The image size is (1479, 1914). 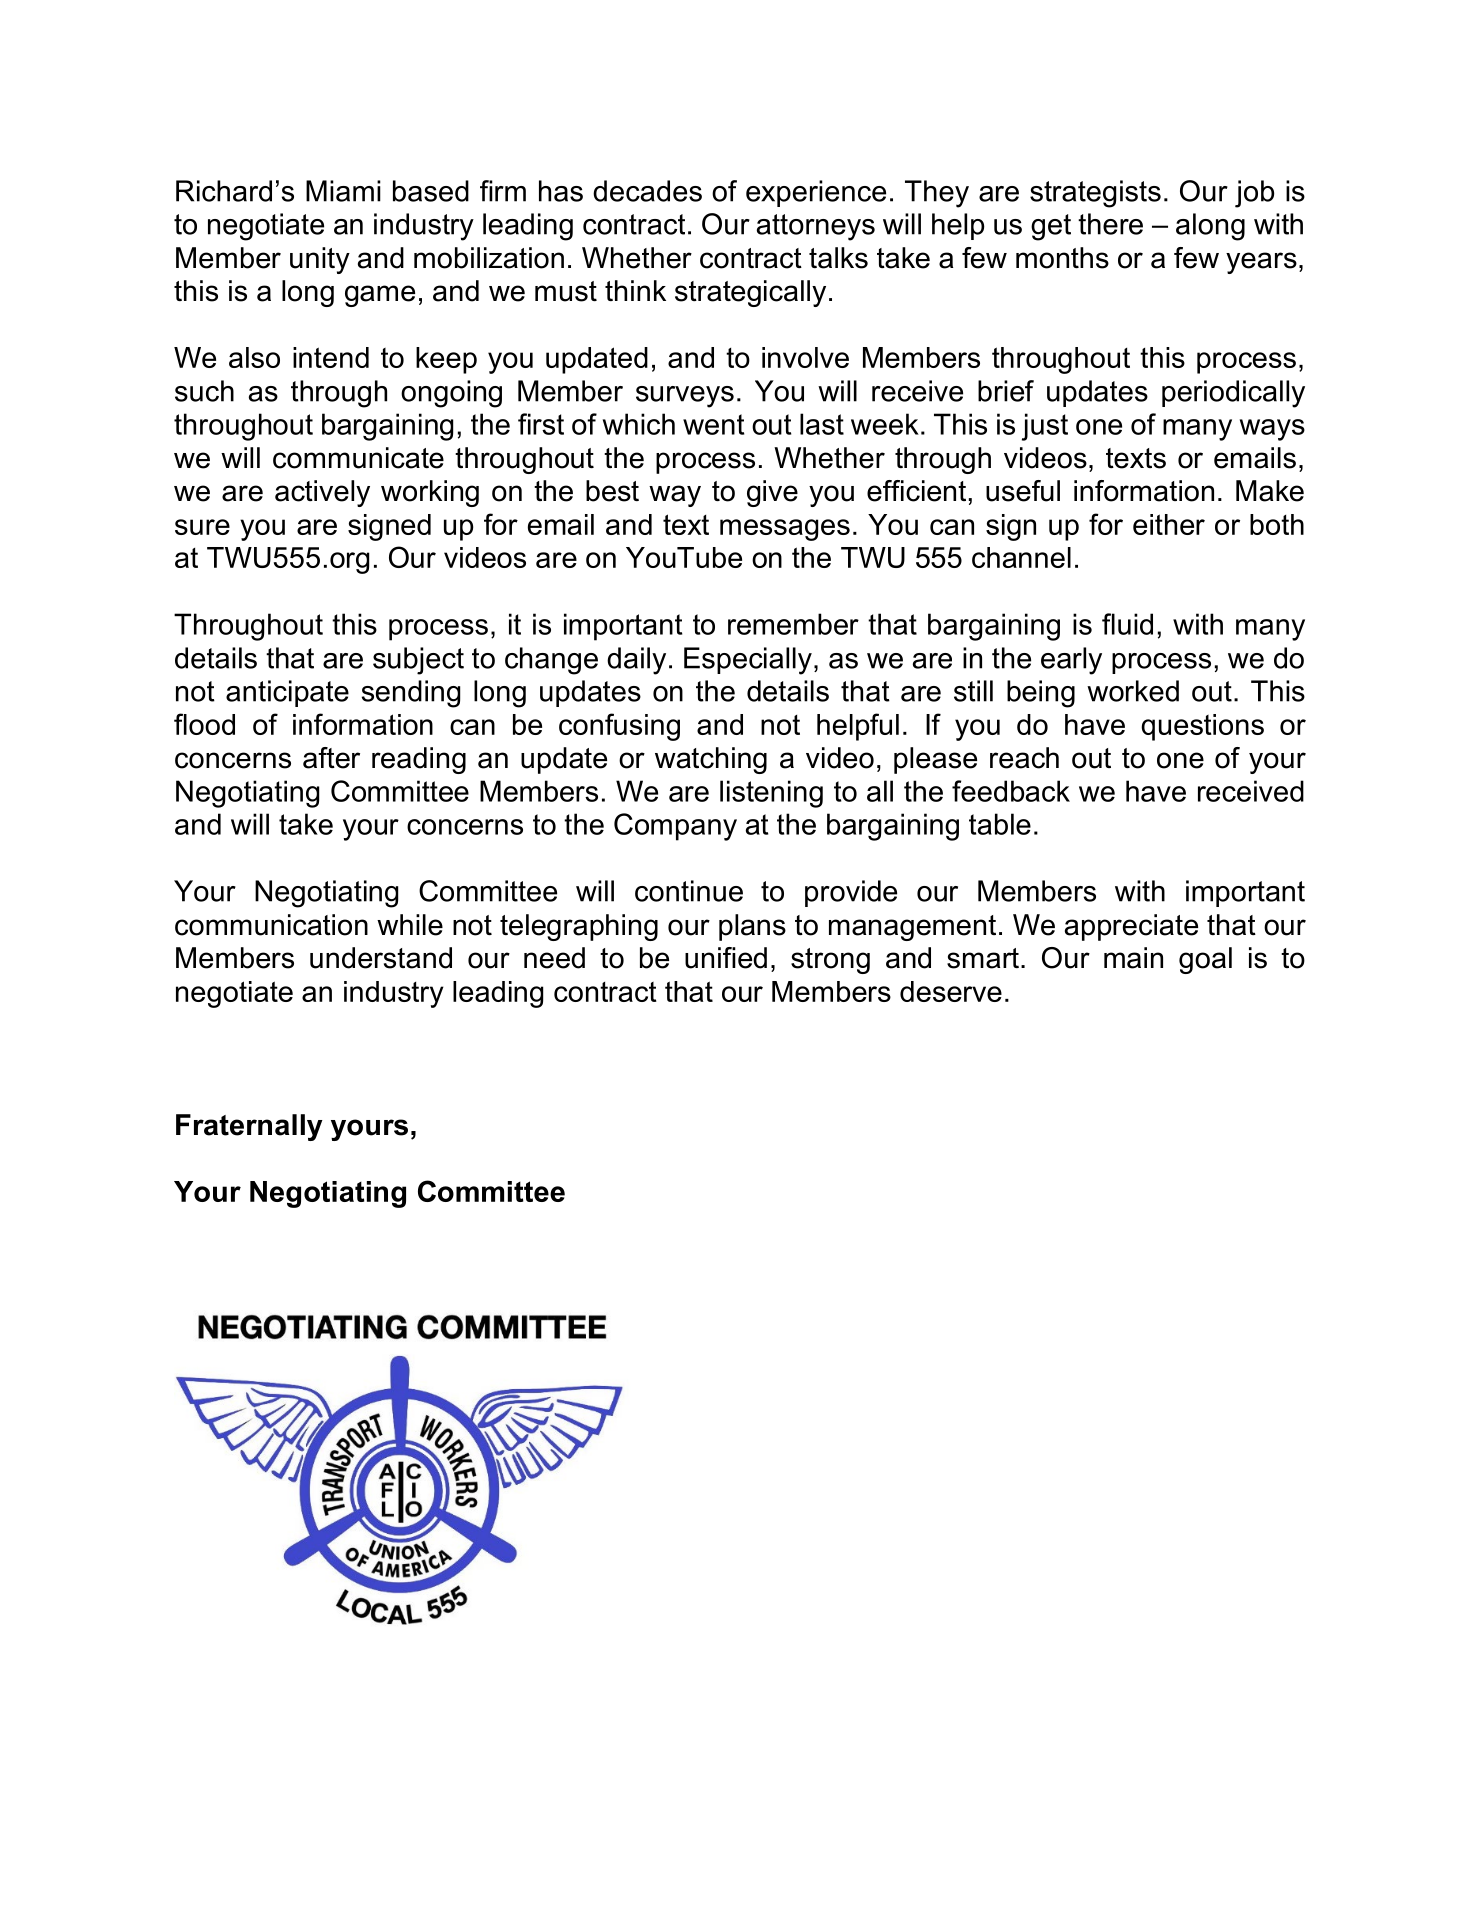 I want to click on Make, so click(x=1270, y=491).
